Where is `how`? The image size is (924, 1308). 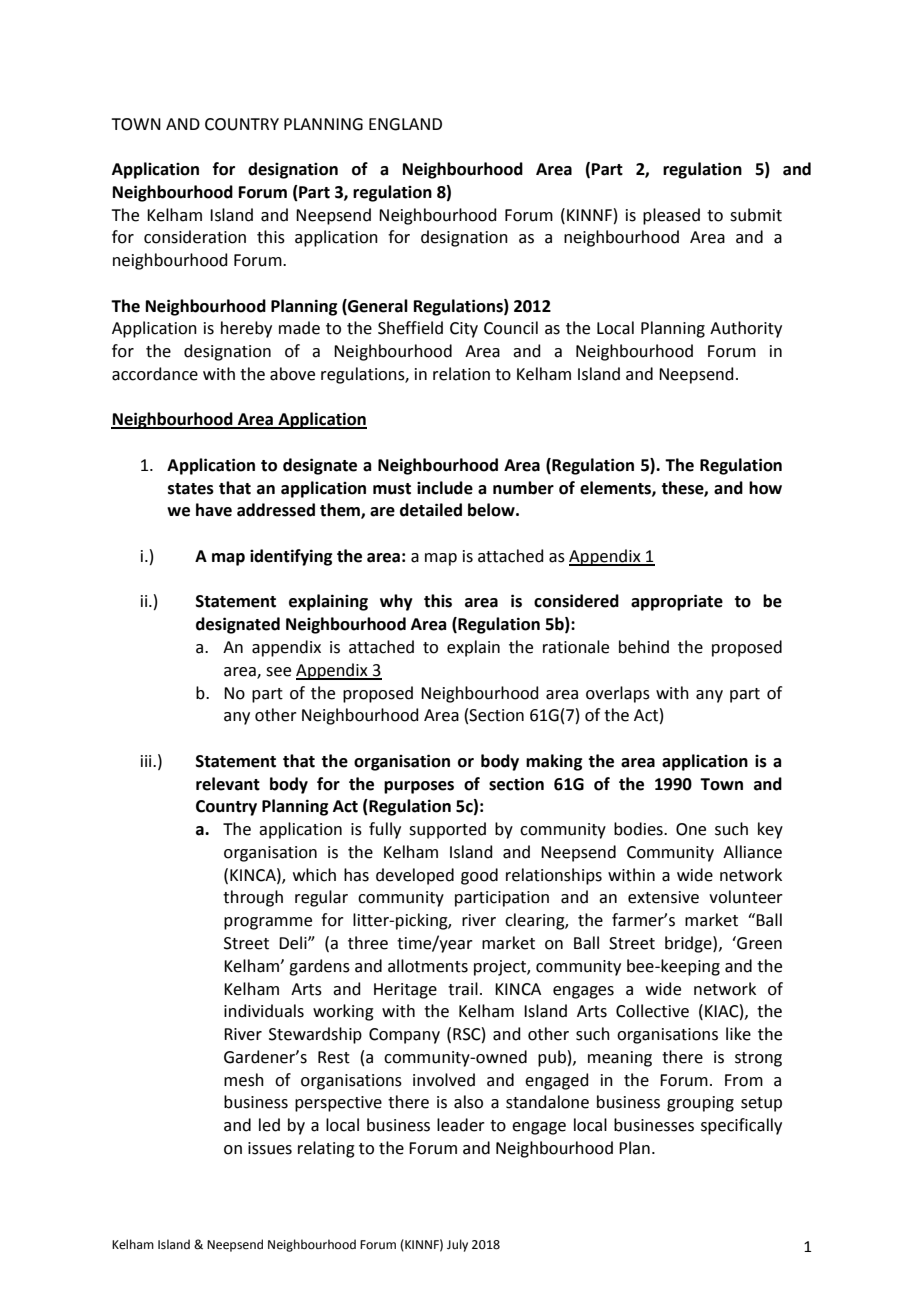 how is located at coordinates (765, 488).
